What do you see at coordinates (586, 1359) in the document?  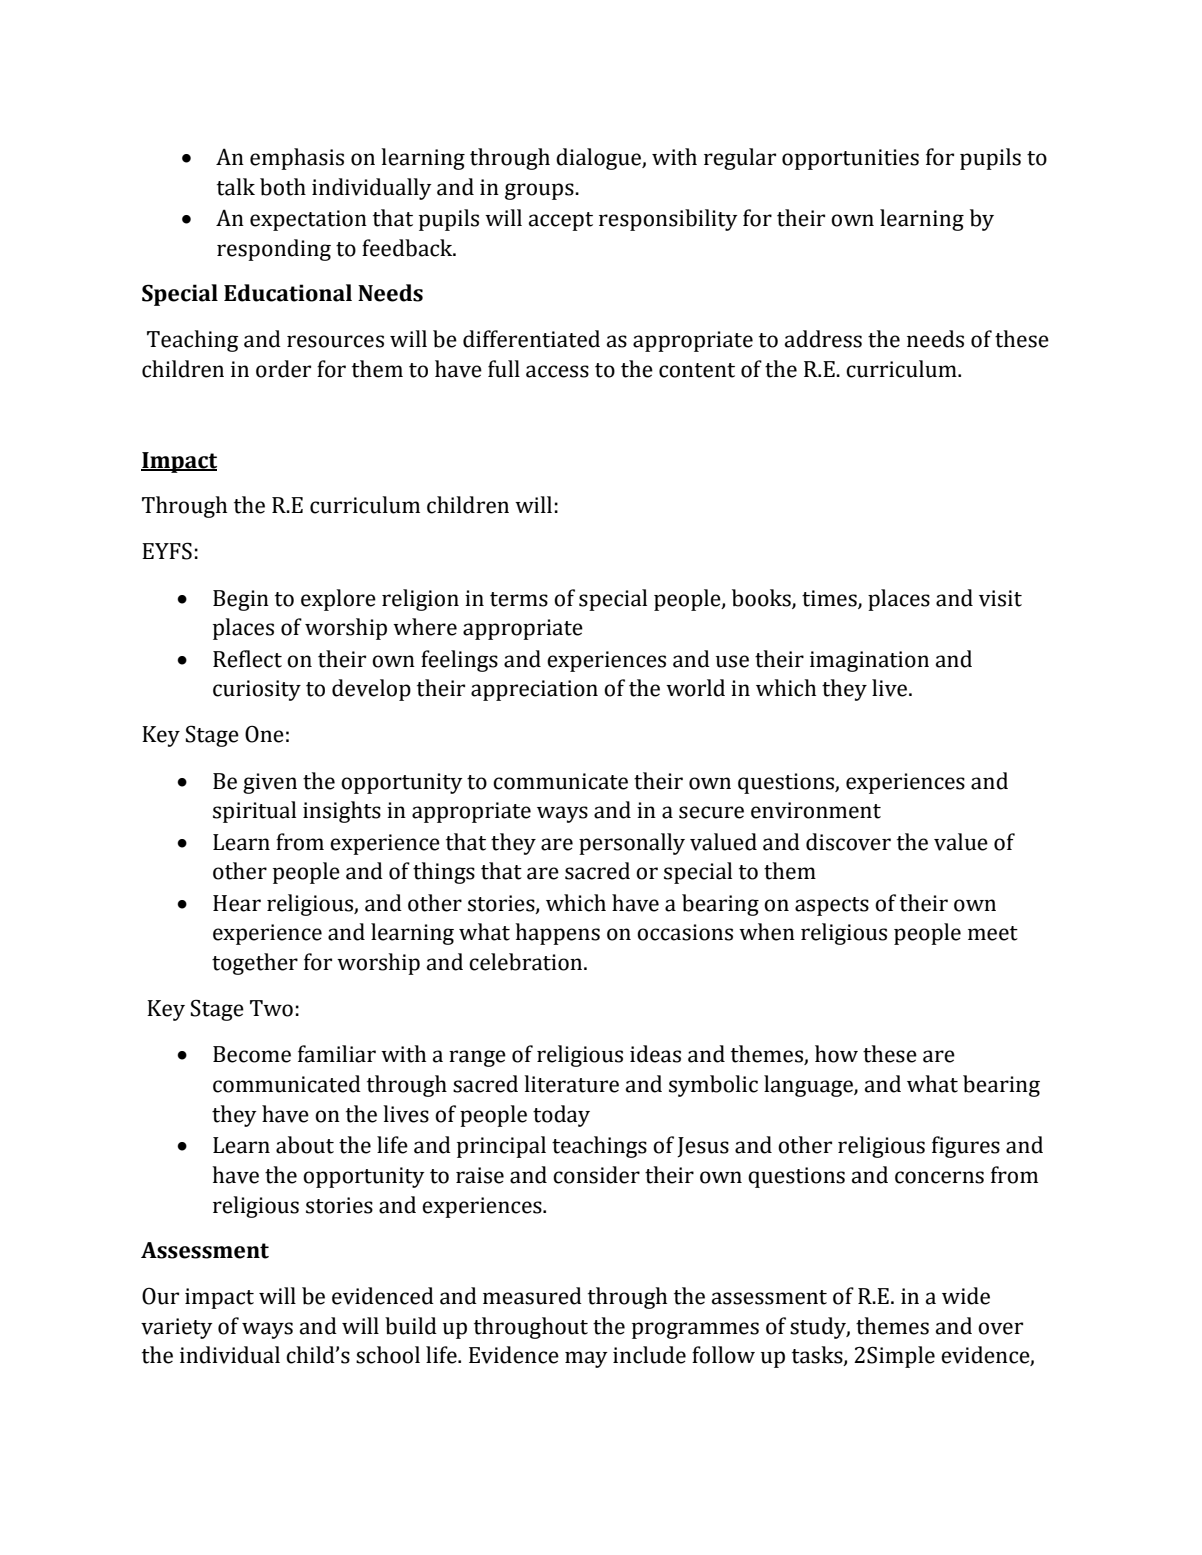 I see `may` at bounding box center [586, 1359].
